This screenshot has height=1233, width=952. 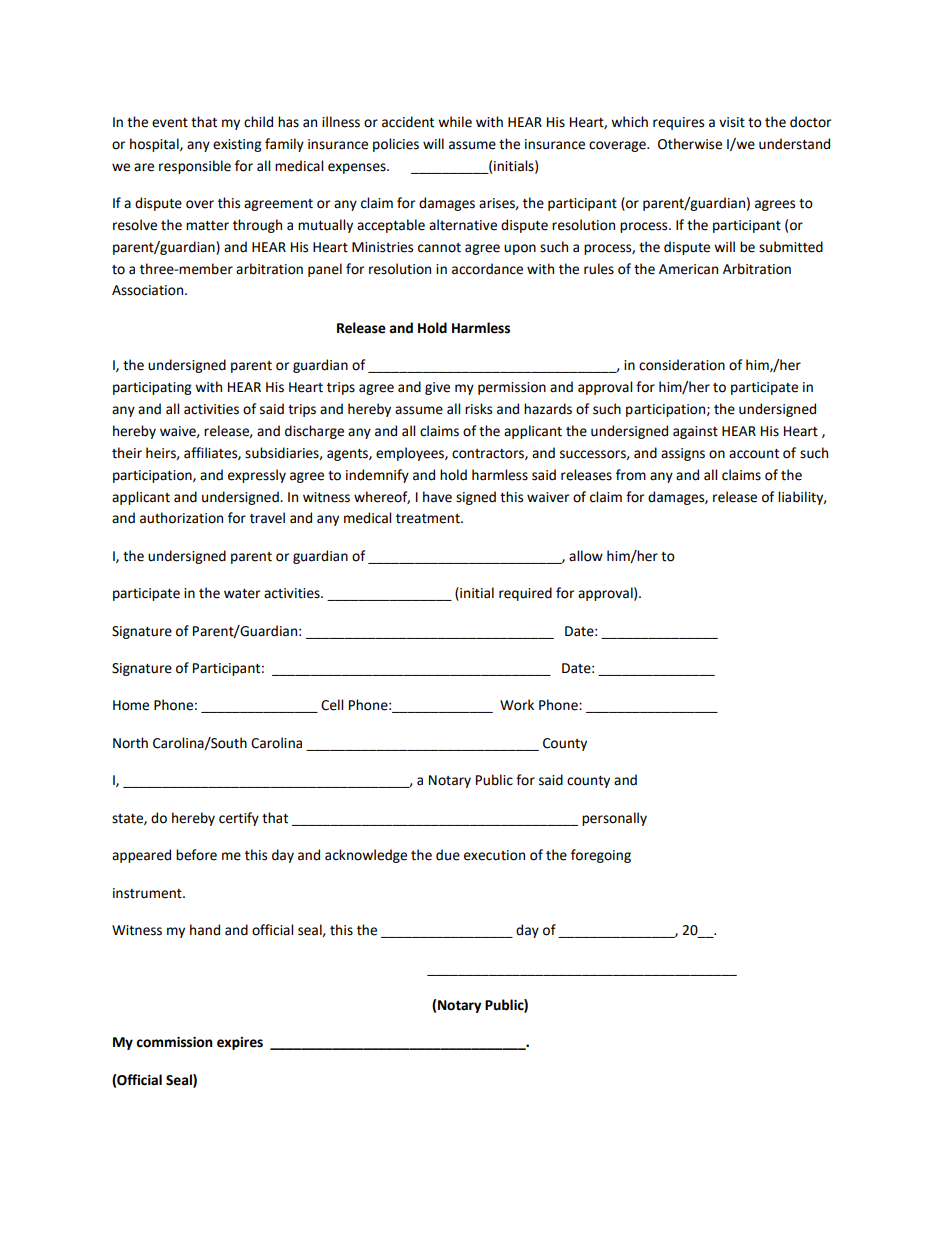 I want to click on water, so click(x=242, y=594).
